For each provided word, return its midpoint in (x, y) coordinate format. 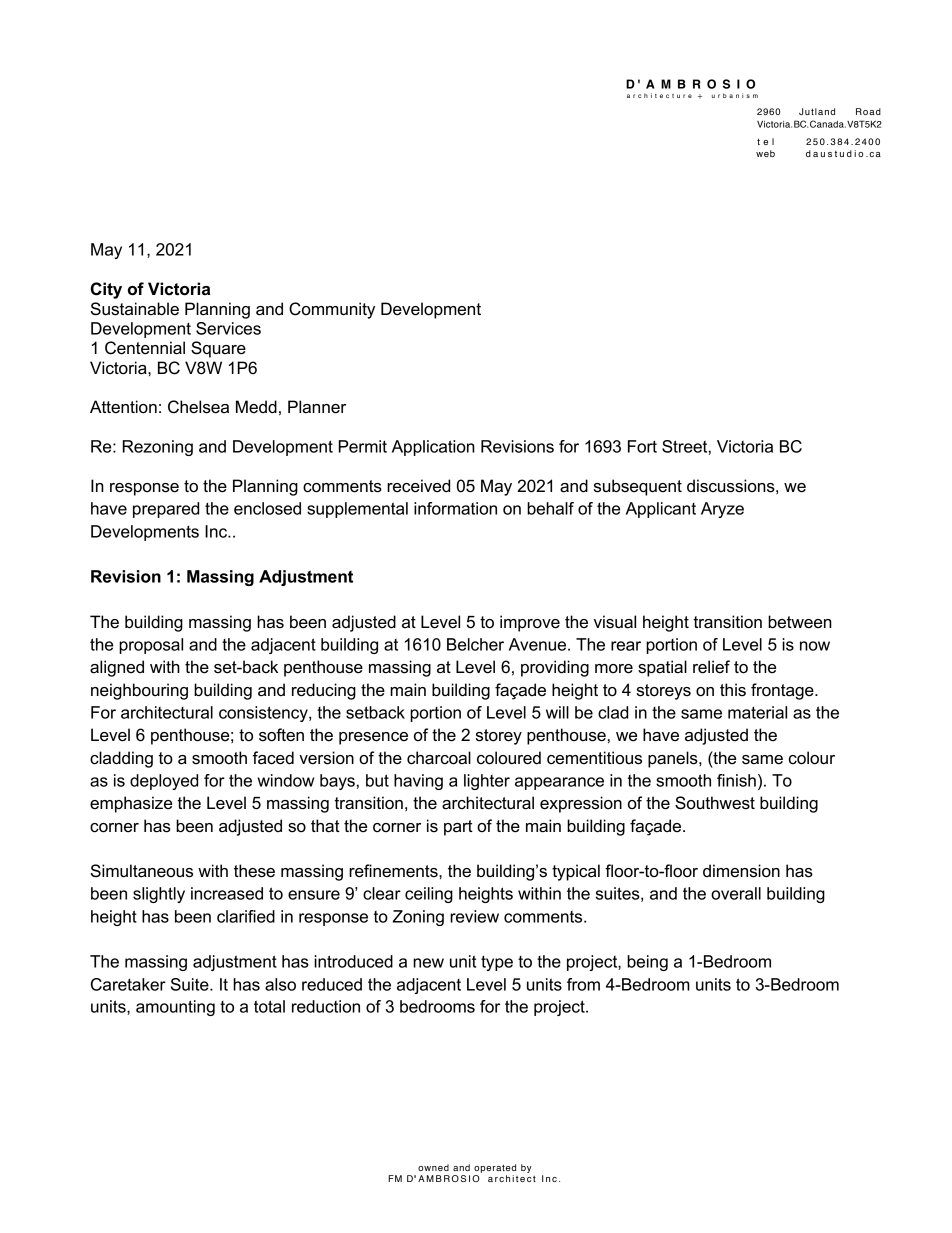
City (106, 290)
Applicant (661, 510)
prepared (166, 510)
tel (765, 141)
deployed (164, 782)
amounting (175, 1008)
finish (736, 780)
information (455, 508)
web (765, 153)
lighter (487, 782)
